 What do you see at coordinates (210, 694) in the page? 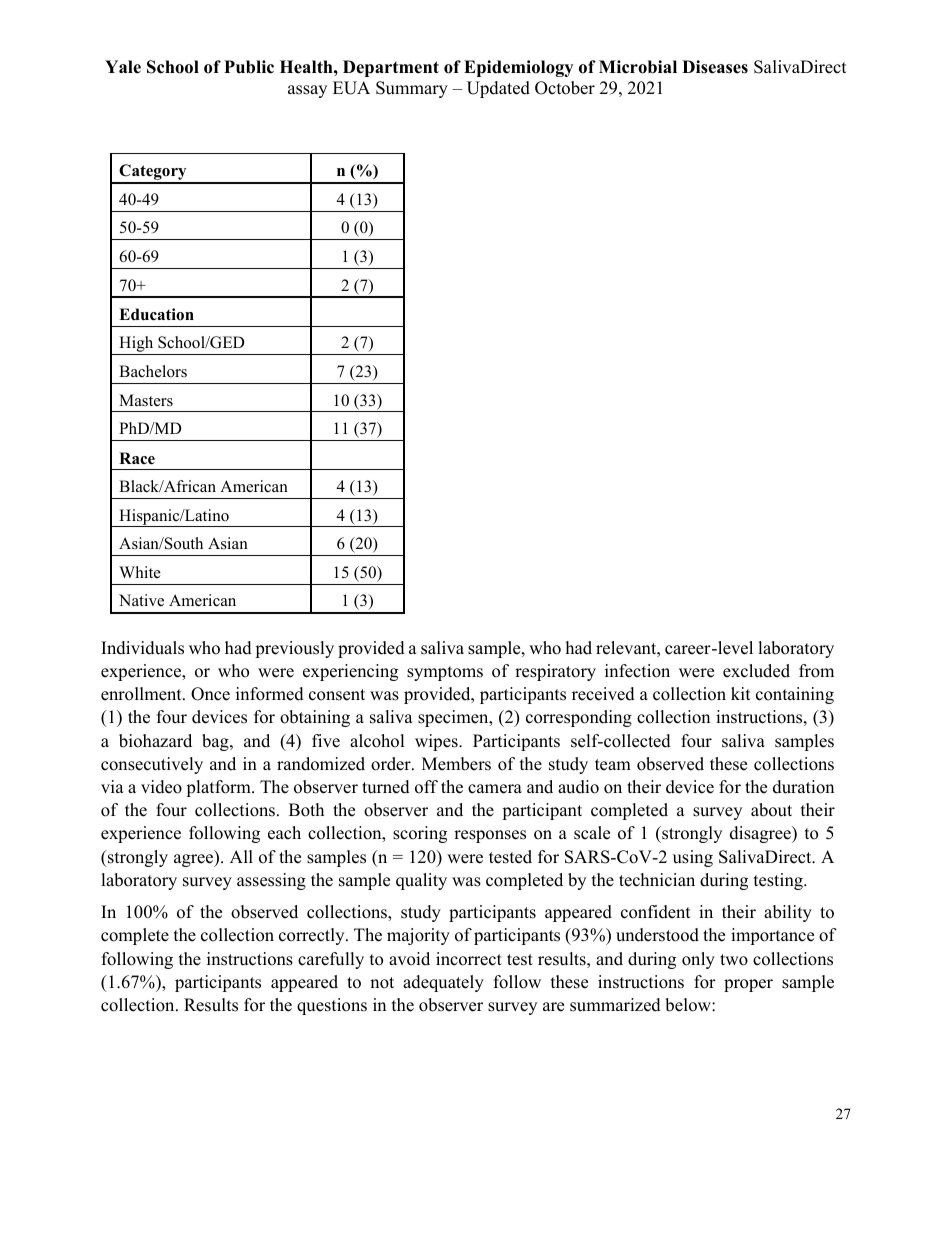
I see `Once` at bounding box center [210, 694].
